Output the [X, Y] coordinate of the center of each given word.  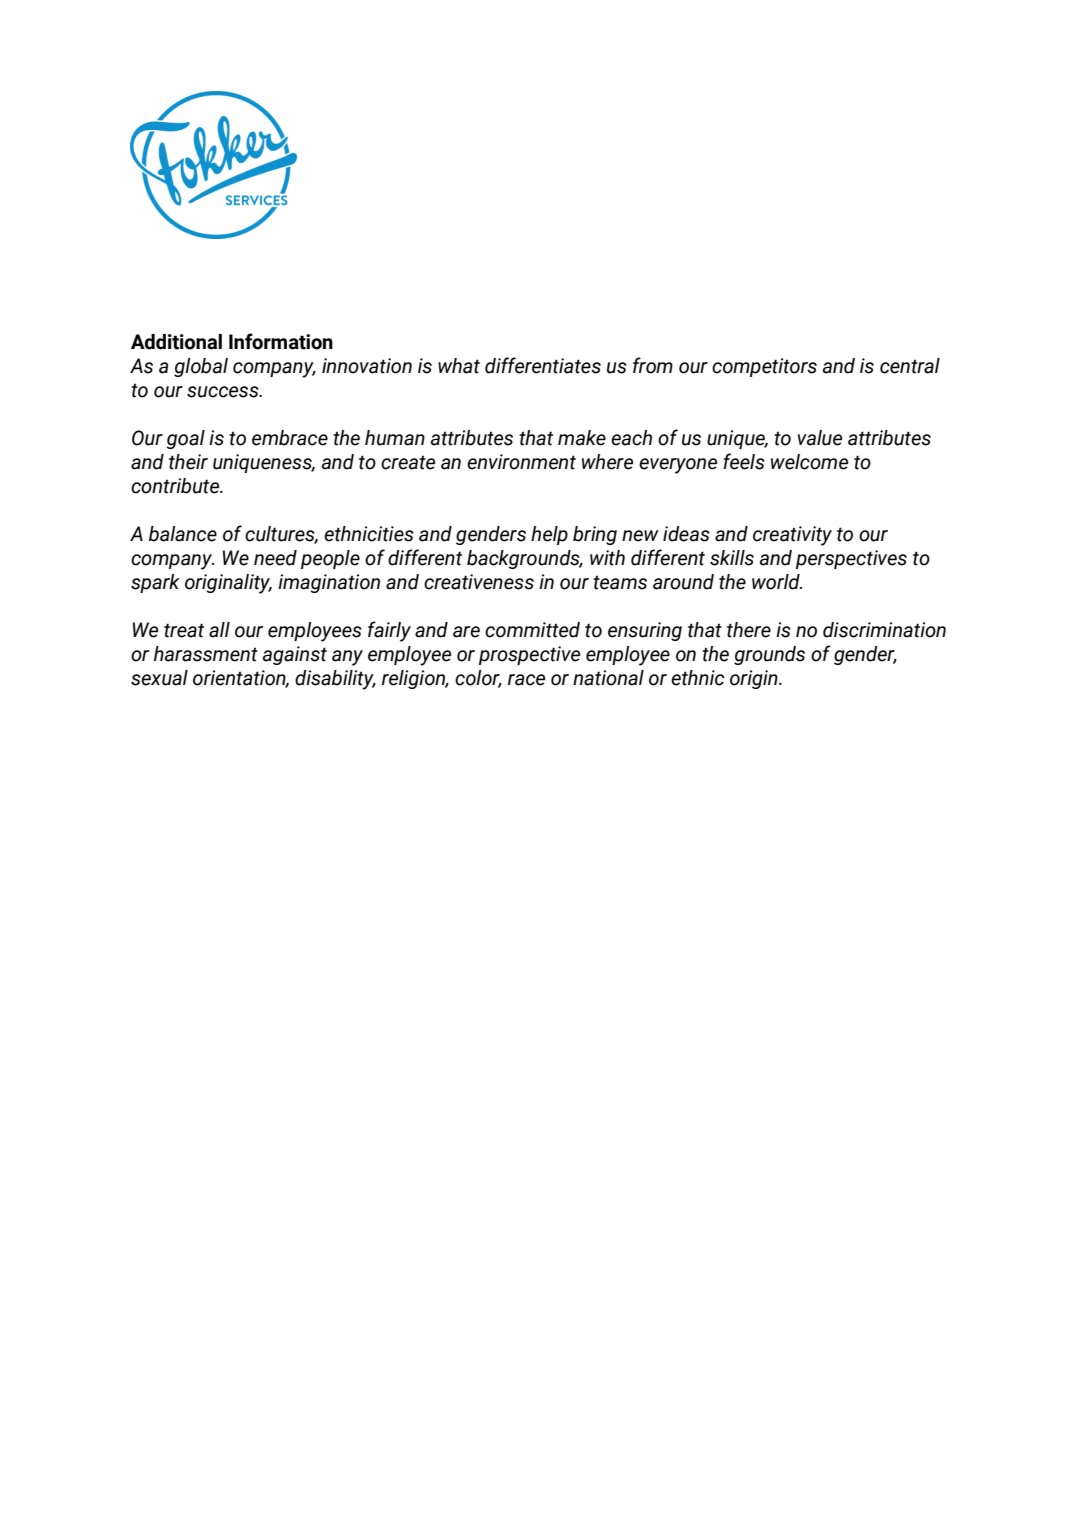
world [777, 582]
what [459, 366]
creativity [792, 536]
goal [185, 439]
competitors [764, 367]
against [294, 655]
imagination [329, 583]
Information [281, 341]
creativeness [479, 582]
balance [183, 534]
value [819, 438]
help [549, 535]
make [582, 438]
